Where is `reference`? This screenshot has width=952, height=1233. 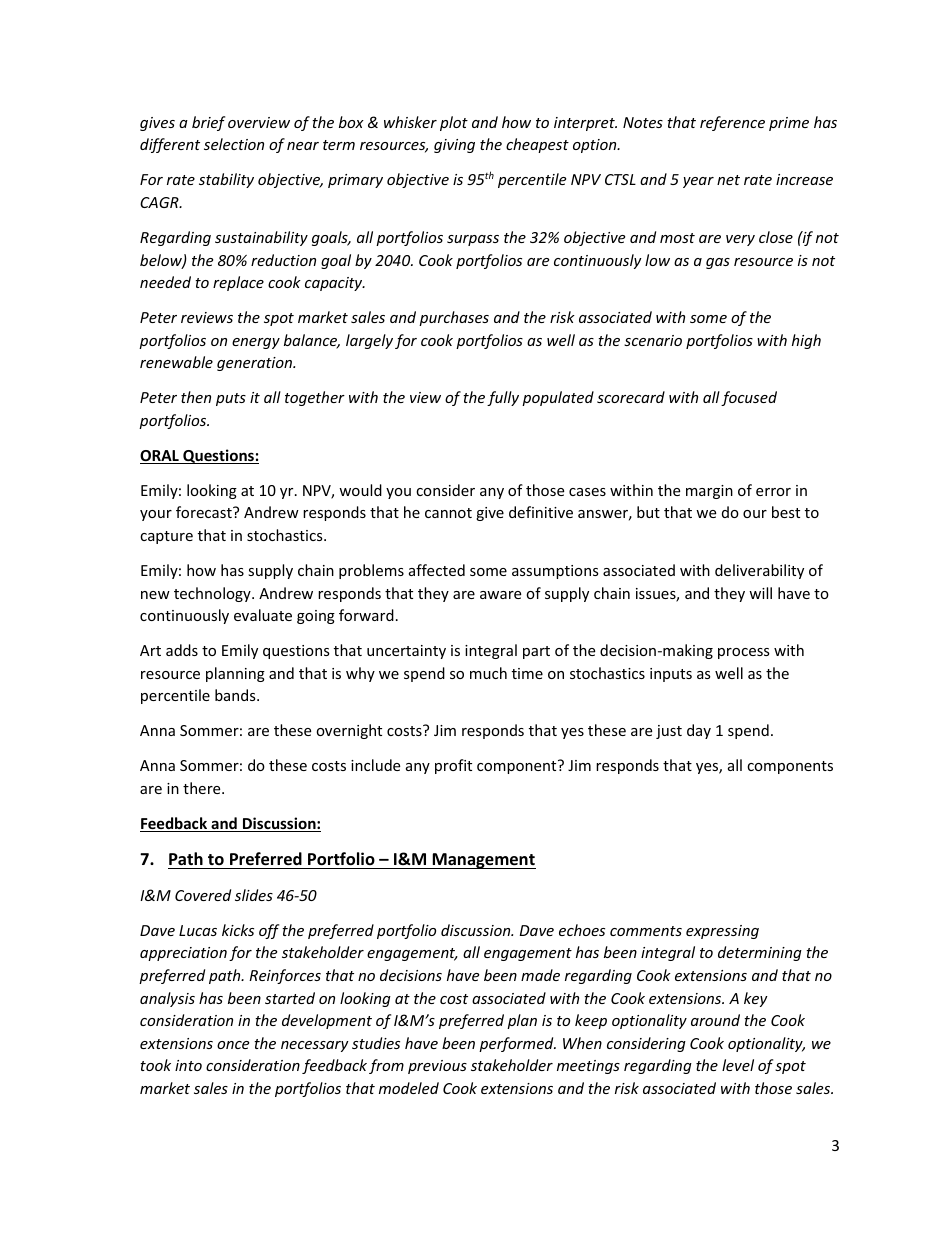 reference is located at coordinates (732, 123).
